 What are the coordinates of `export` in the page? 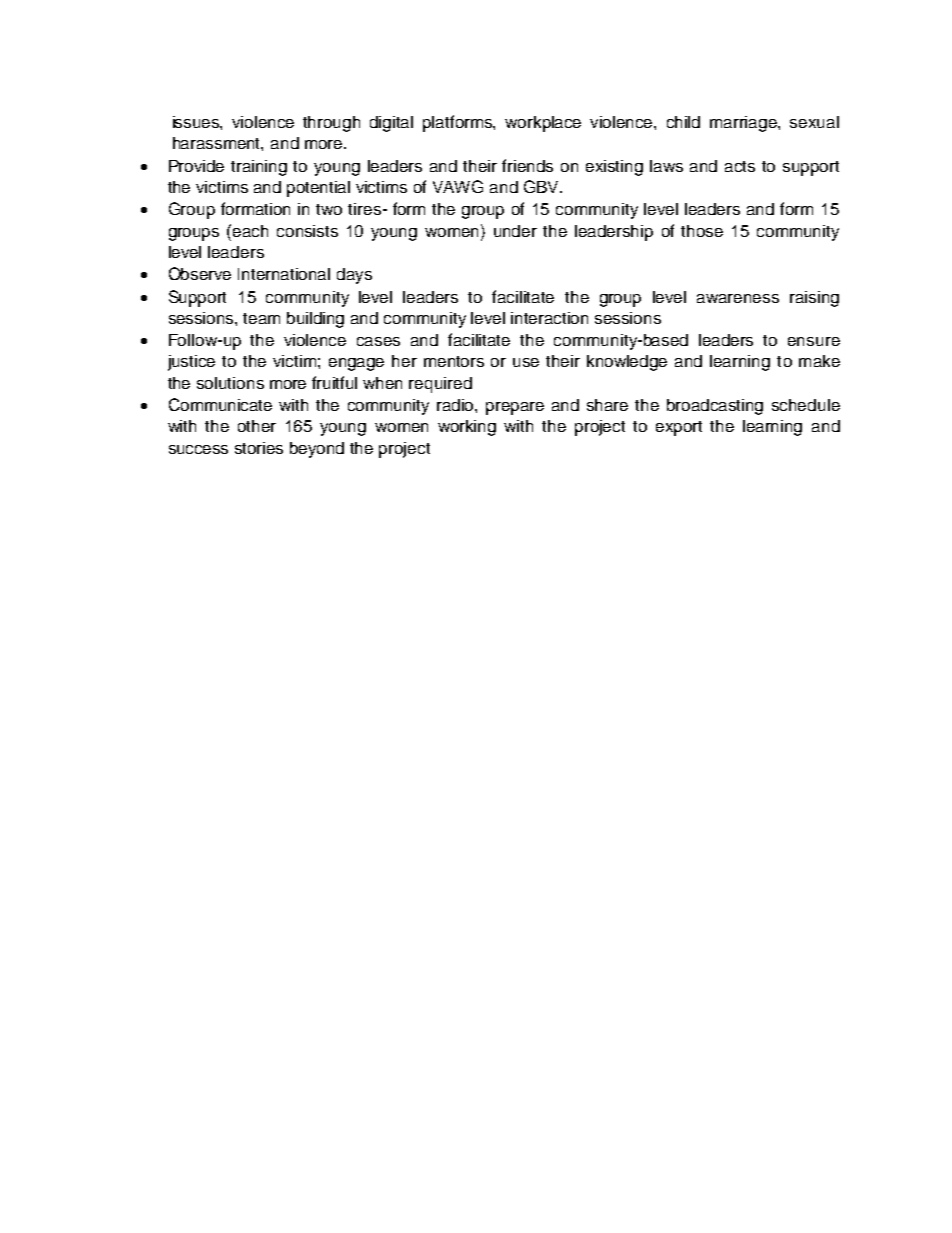 It's located at (679, 428).
